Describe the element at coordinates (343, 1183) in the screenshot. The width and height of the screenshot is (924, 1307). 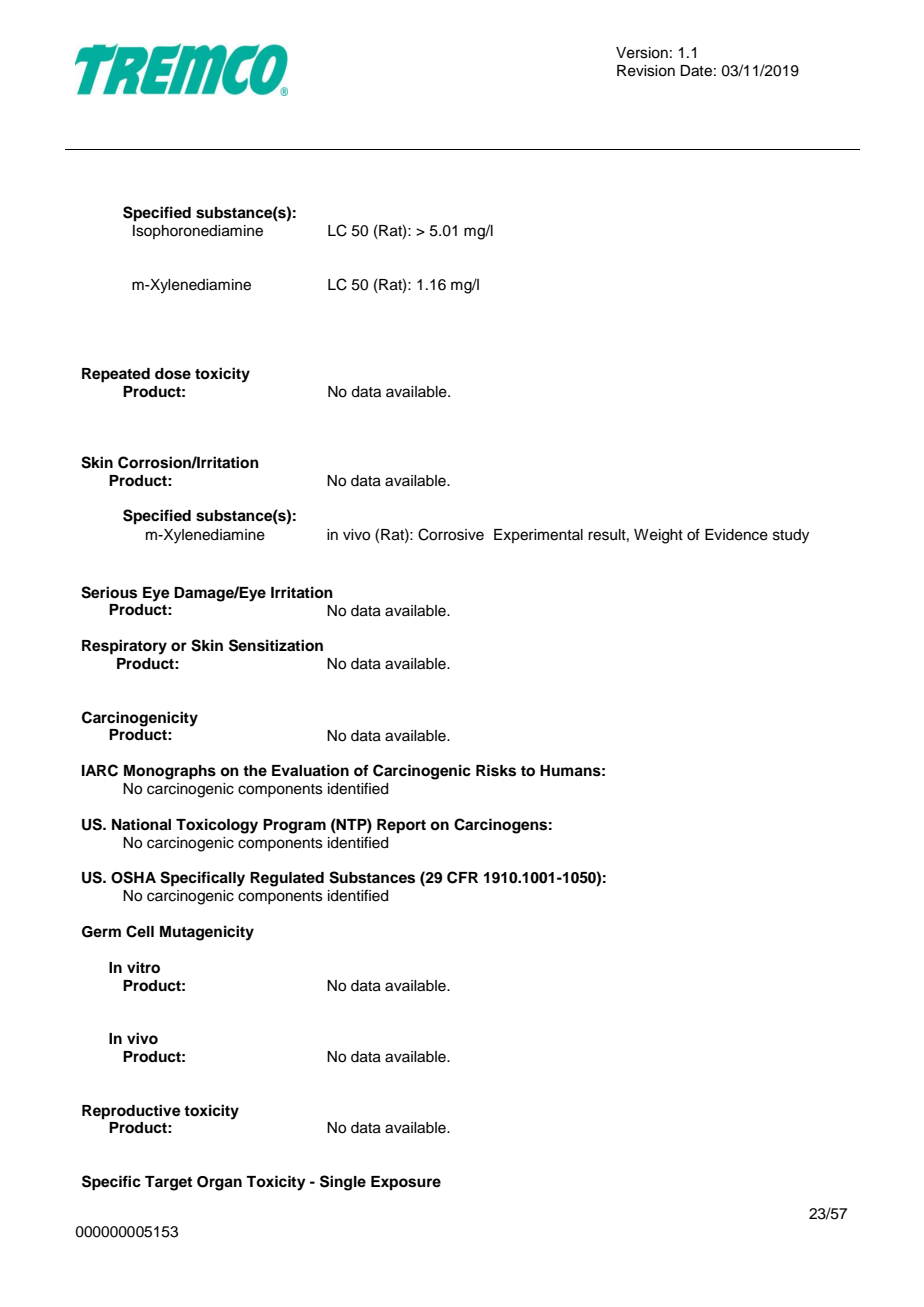
I see `Single` at that location.
